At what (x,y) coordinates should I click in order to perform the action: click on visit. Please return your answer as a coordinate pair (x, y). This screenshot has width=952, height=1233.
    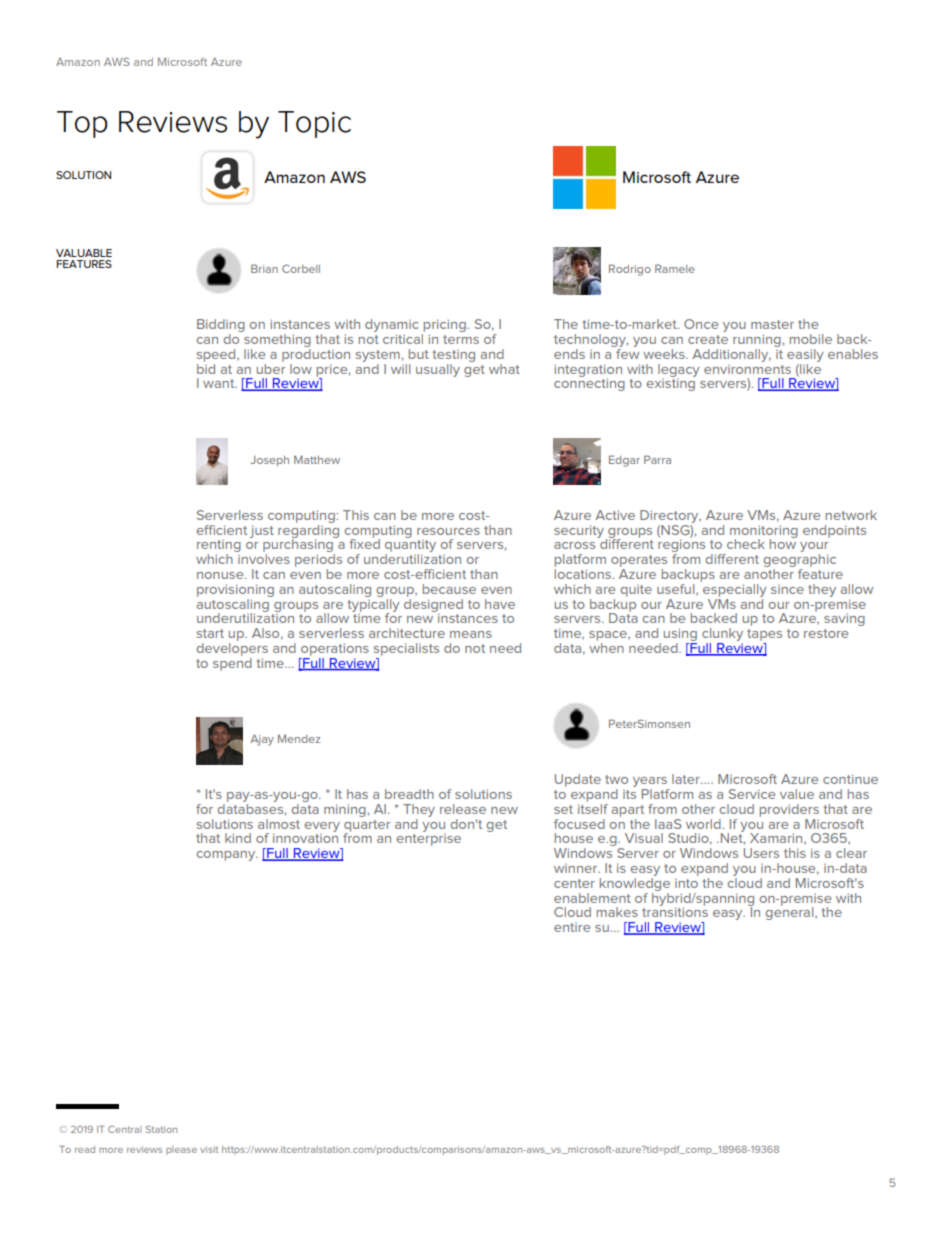
    Looking at the image, I should click on (209, 1149).
